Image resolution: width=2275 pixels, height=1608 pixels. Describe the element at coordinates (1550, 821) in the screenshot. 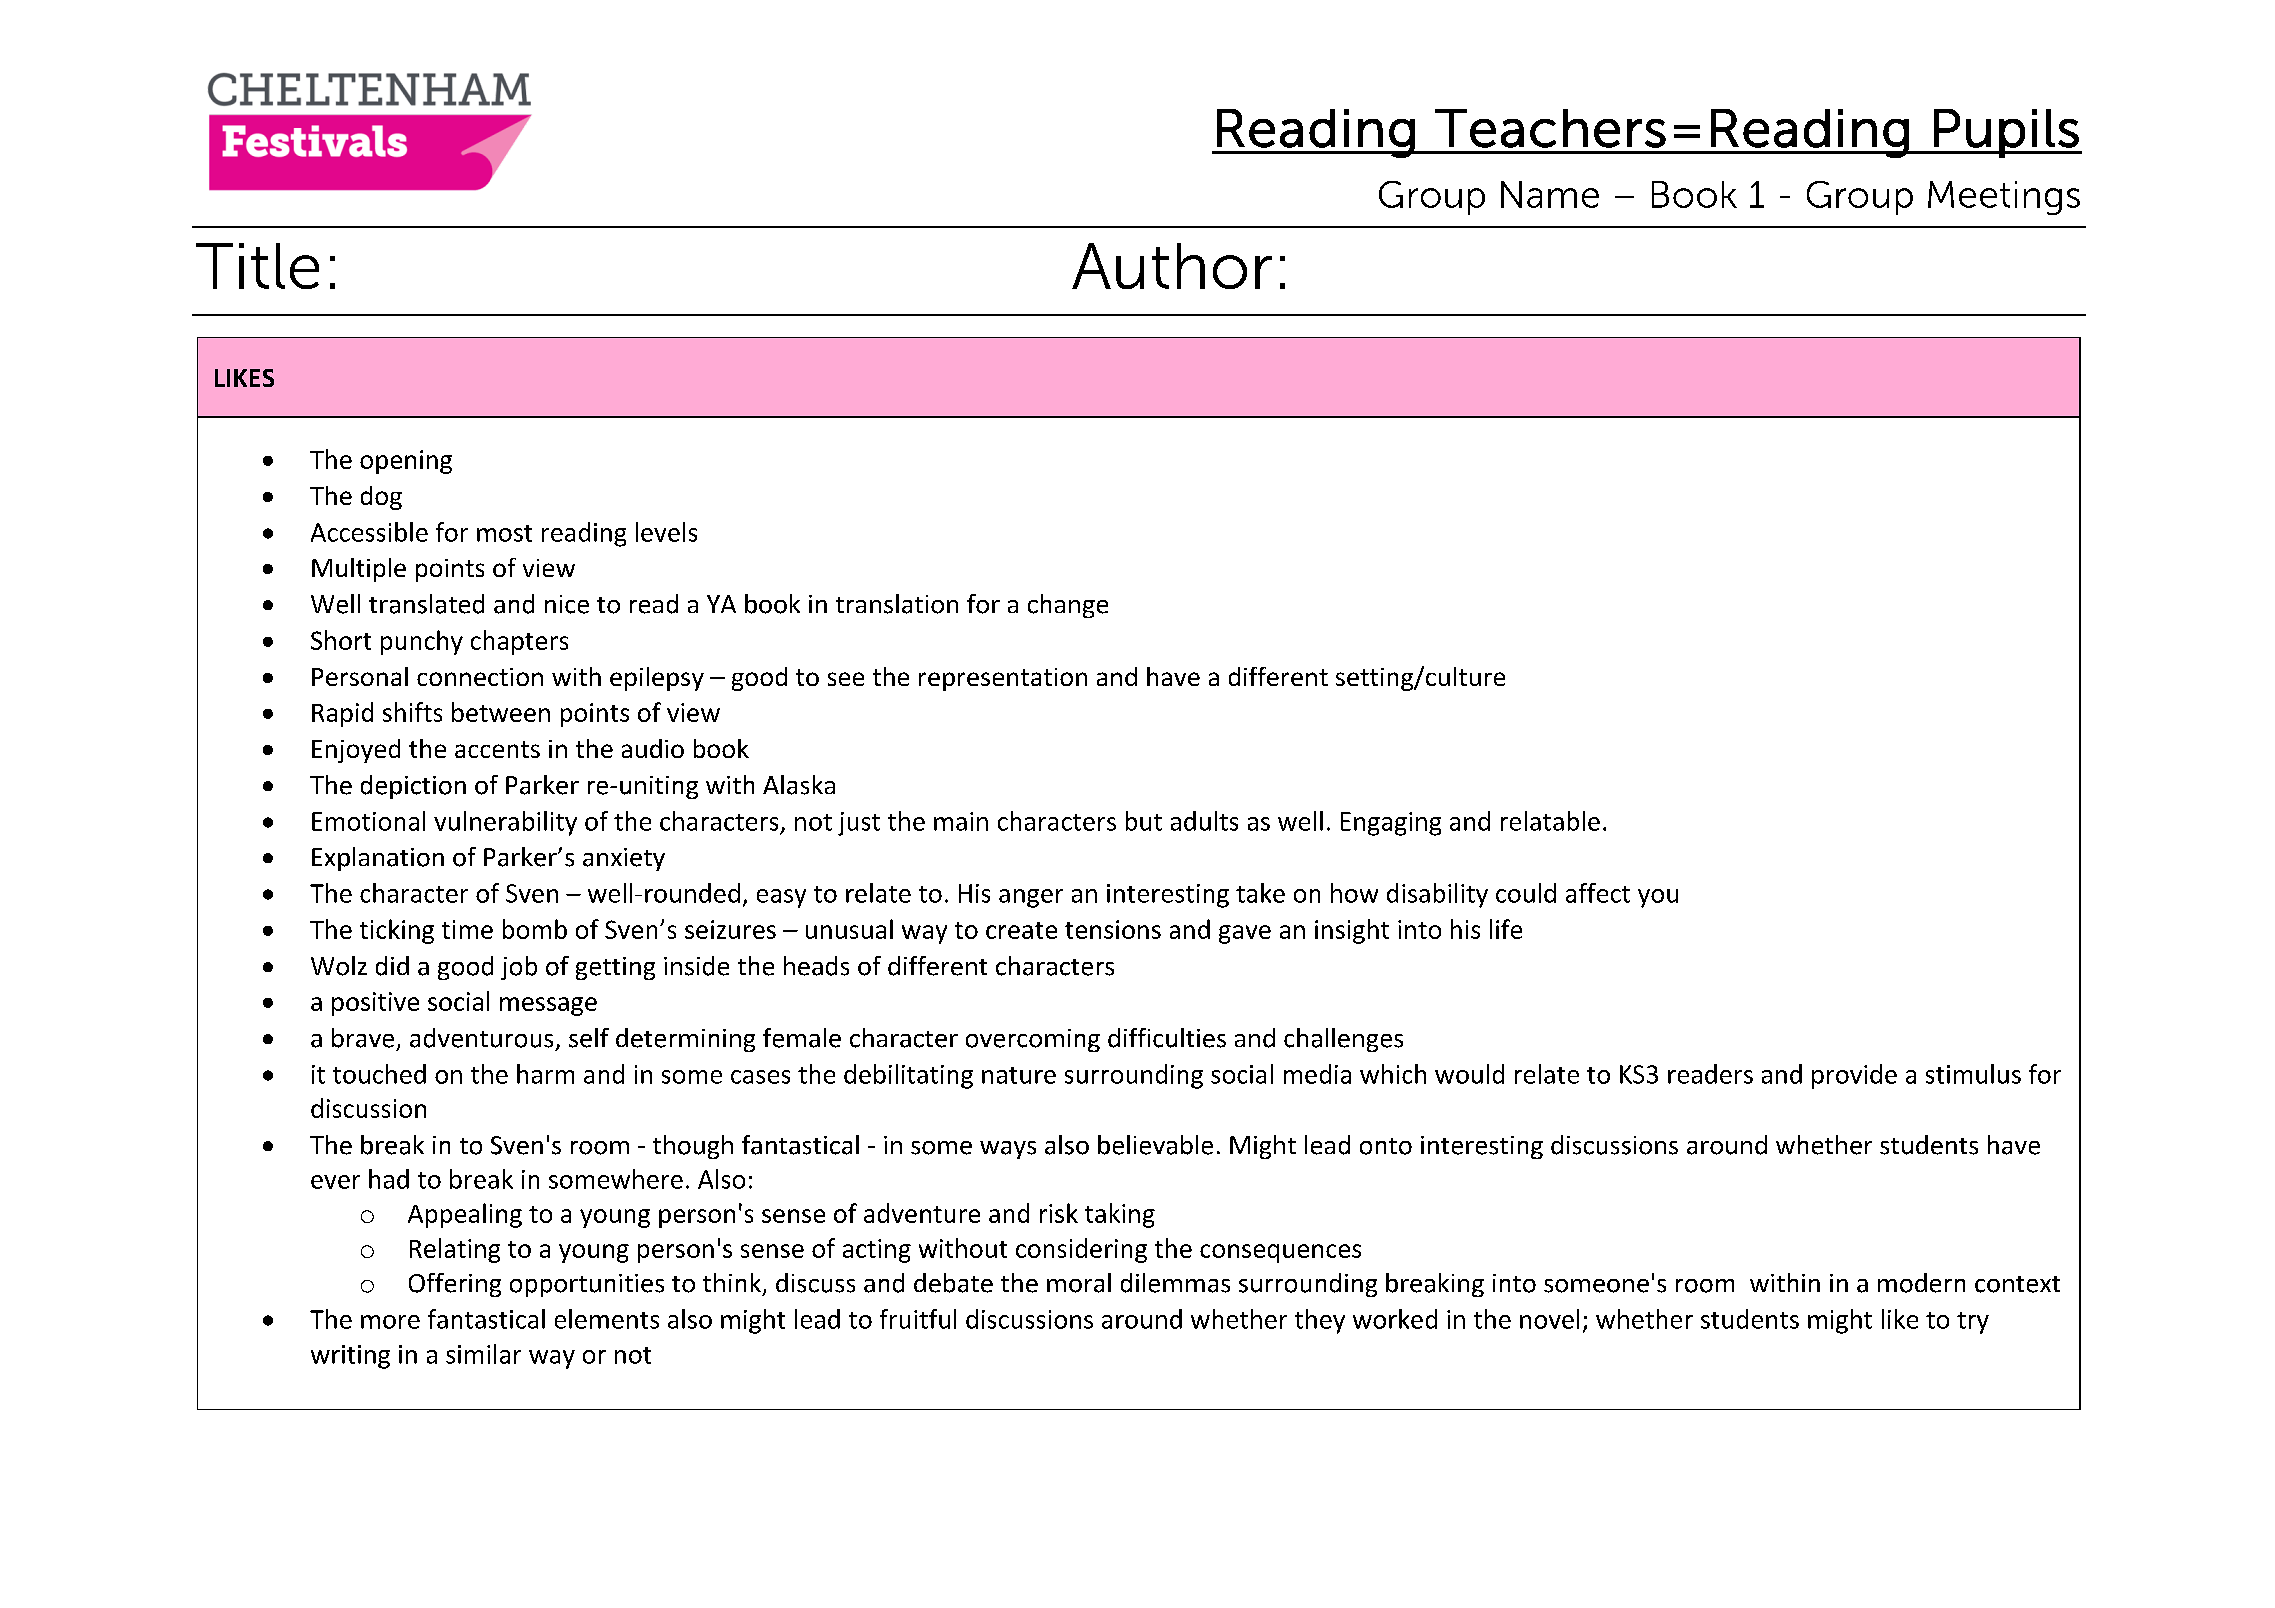

I see `relatable` at that location.
